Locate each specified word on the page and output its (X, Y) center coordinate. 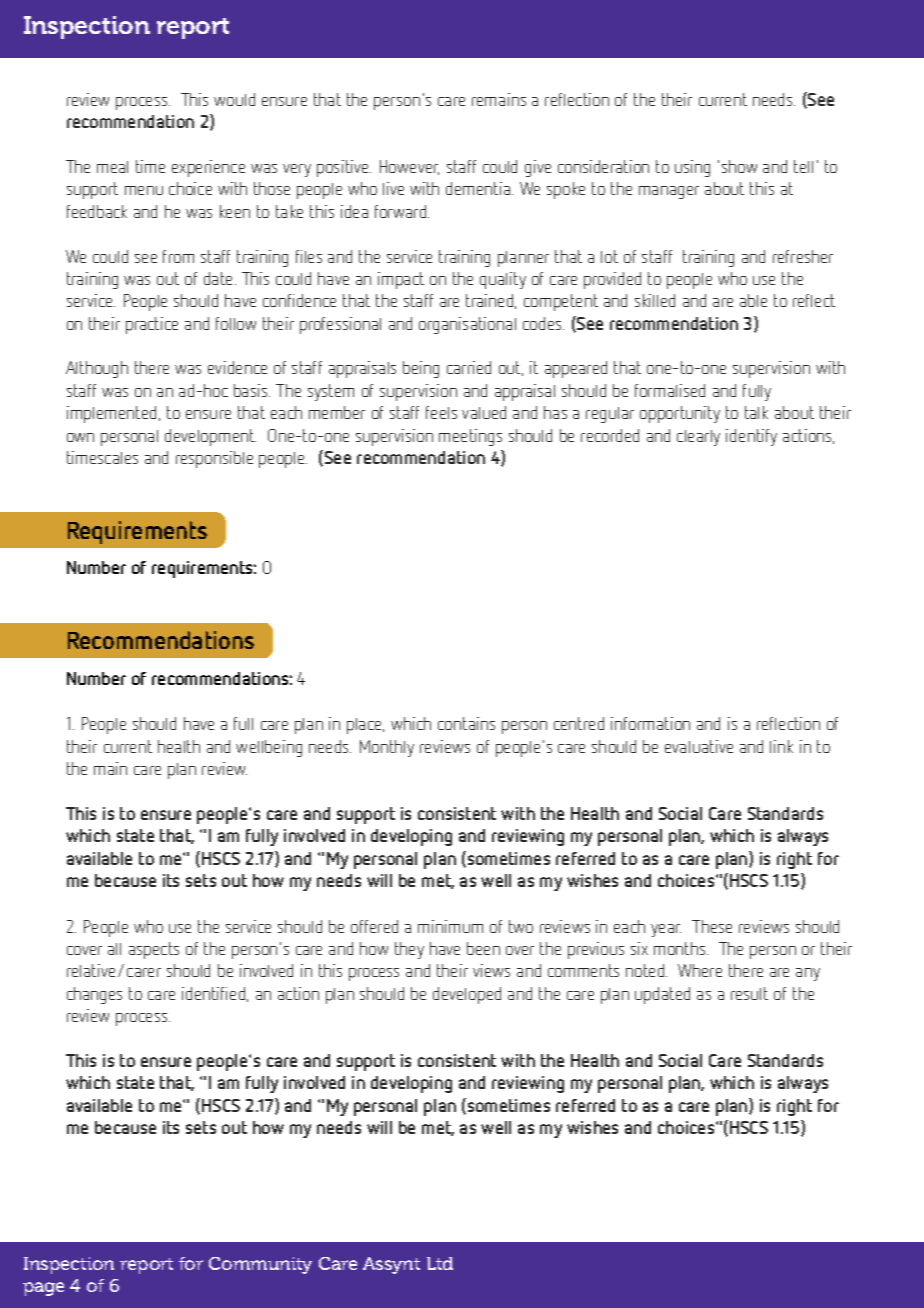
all (114, 949)
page (43, 1289)
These (712, 926)
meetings (470, 437)
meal (112, 167)
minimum (450, 926)
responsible (214, 459)
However (409, 167)
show (739, 166)
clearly (698, 438)
